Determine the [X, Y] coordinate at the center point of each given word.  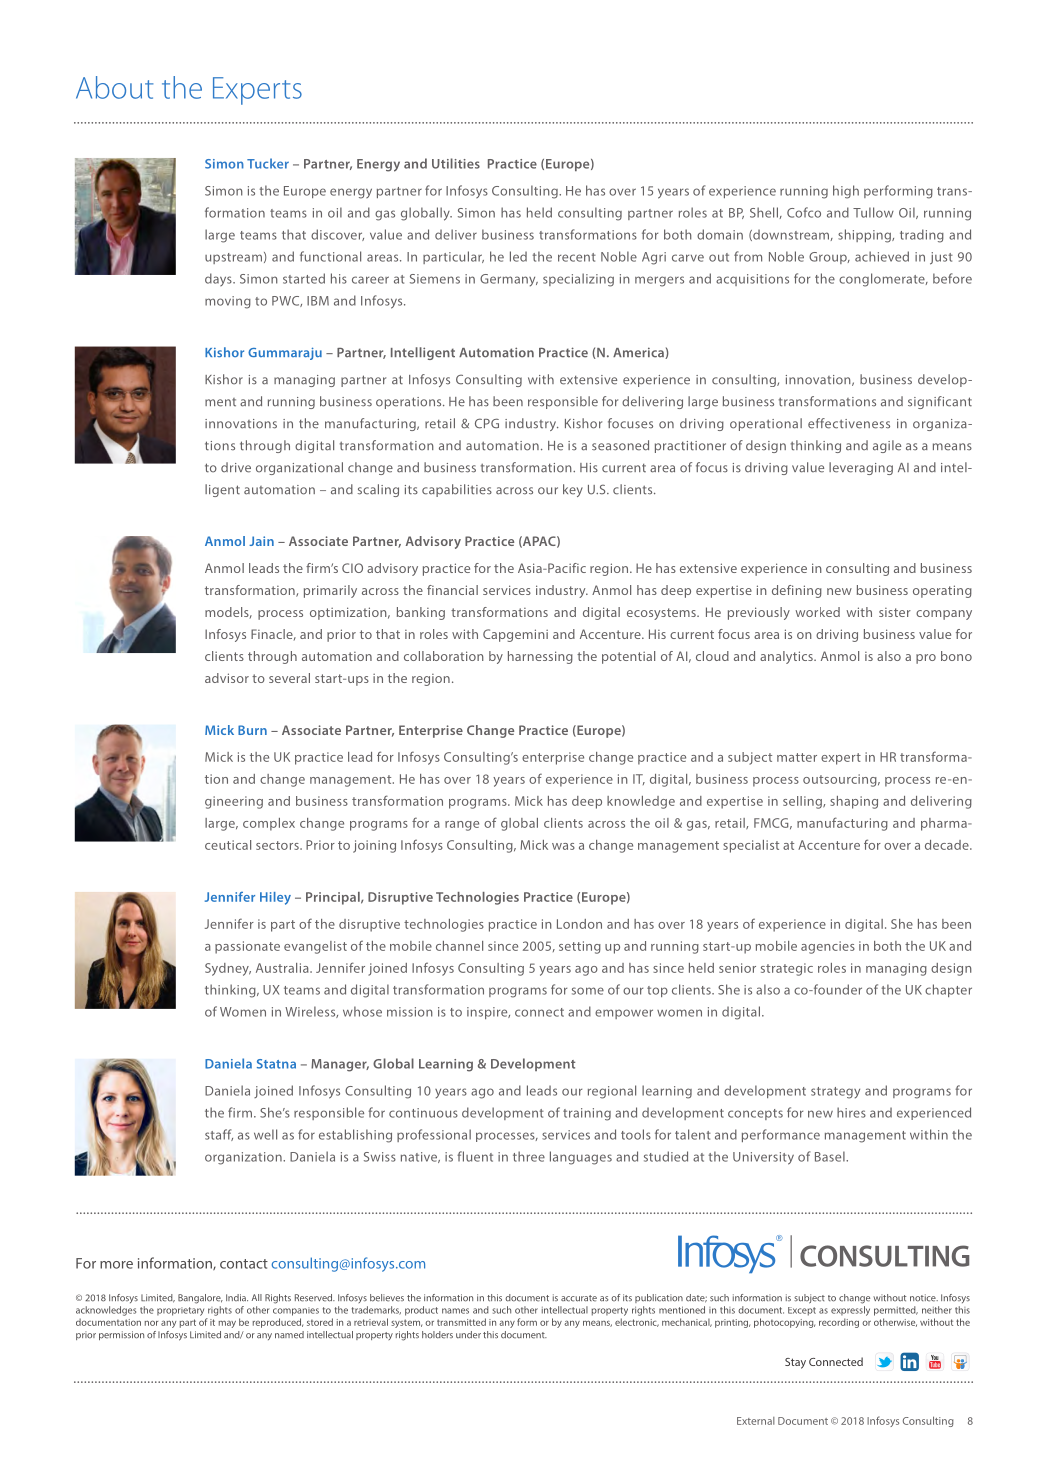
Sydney [228, 969]
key [573, 490]
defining [797, 591]
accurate [579, 1298]
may [227, 1324]
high [846, 192]
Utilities [456, 163]
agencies [828, 947]
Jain [261, 541]
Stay [795, 1363]
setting [580, 947]
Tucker [268, 163]
